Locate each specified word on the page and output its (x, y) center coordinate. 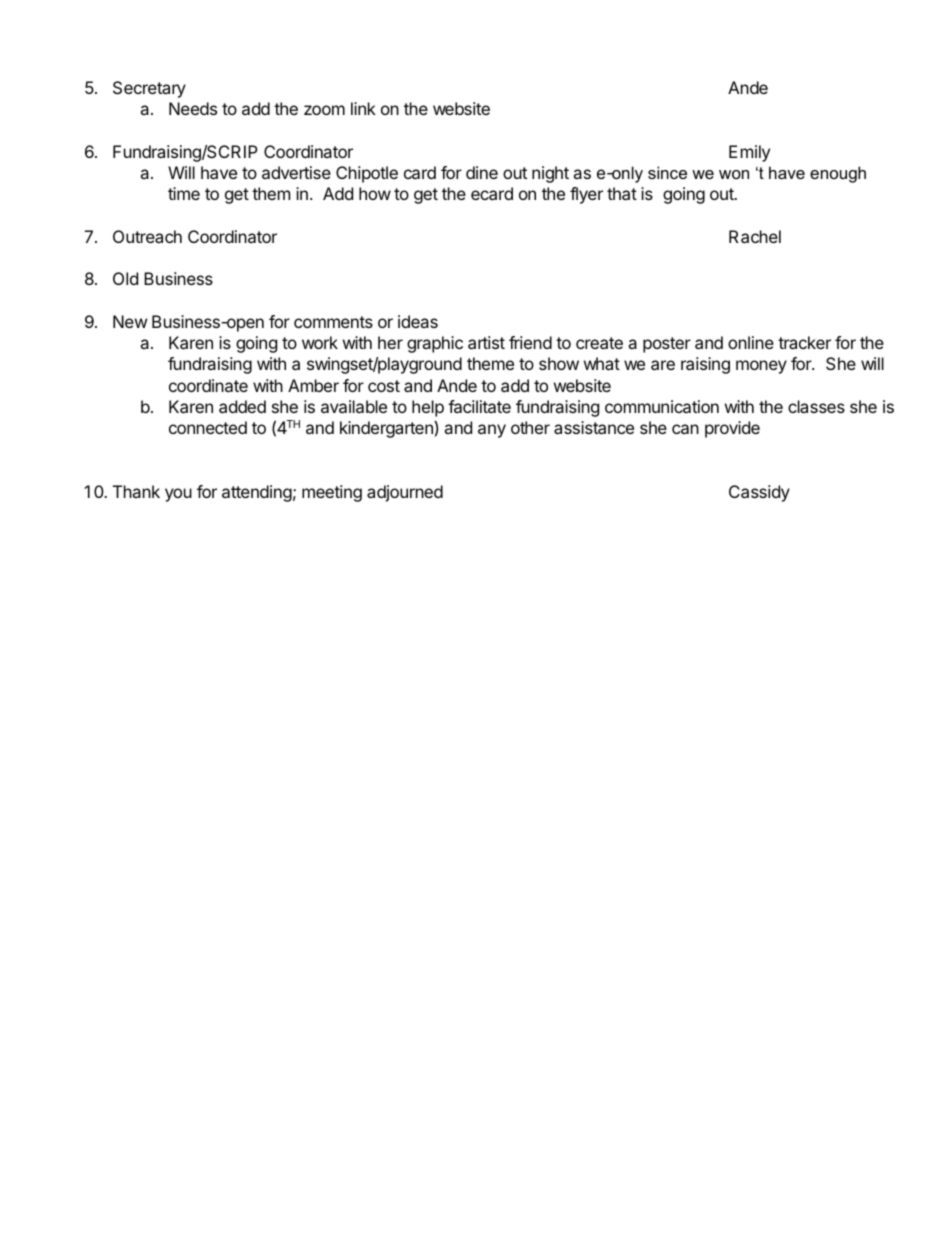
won (734, 174)
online (751, 342)
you (178, 495)
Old (125, 278)
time (184, 193)
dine (482, 172)
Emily (749, 153)
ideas (418, 321)
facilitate (479, 406)
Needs (193, 108)
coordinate (208, 385)
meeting (332, 493)
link (363, 108)
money (761, 367)
